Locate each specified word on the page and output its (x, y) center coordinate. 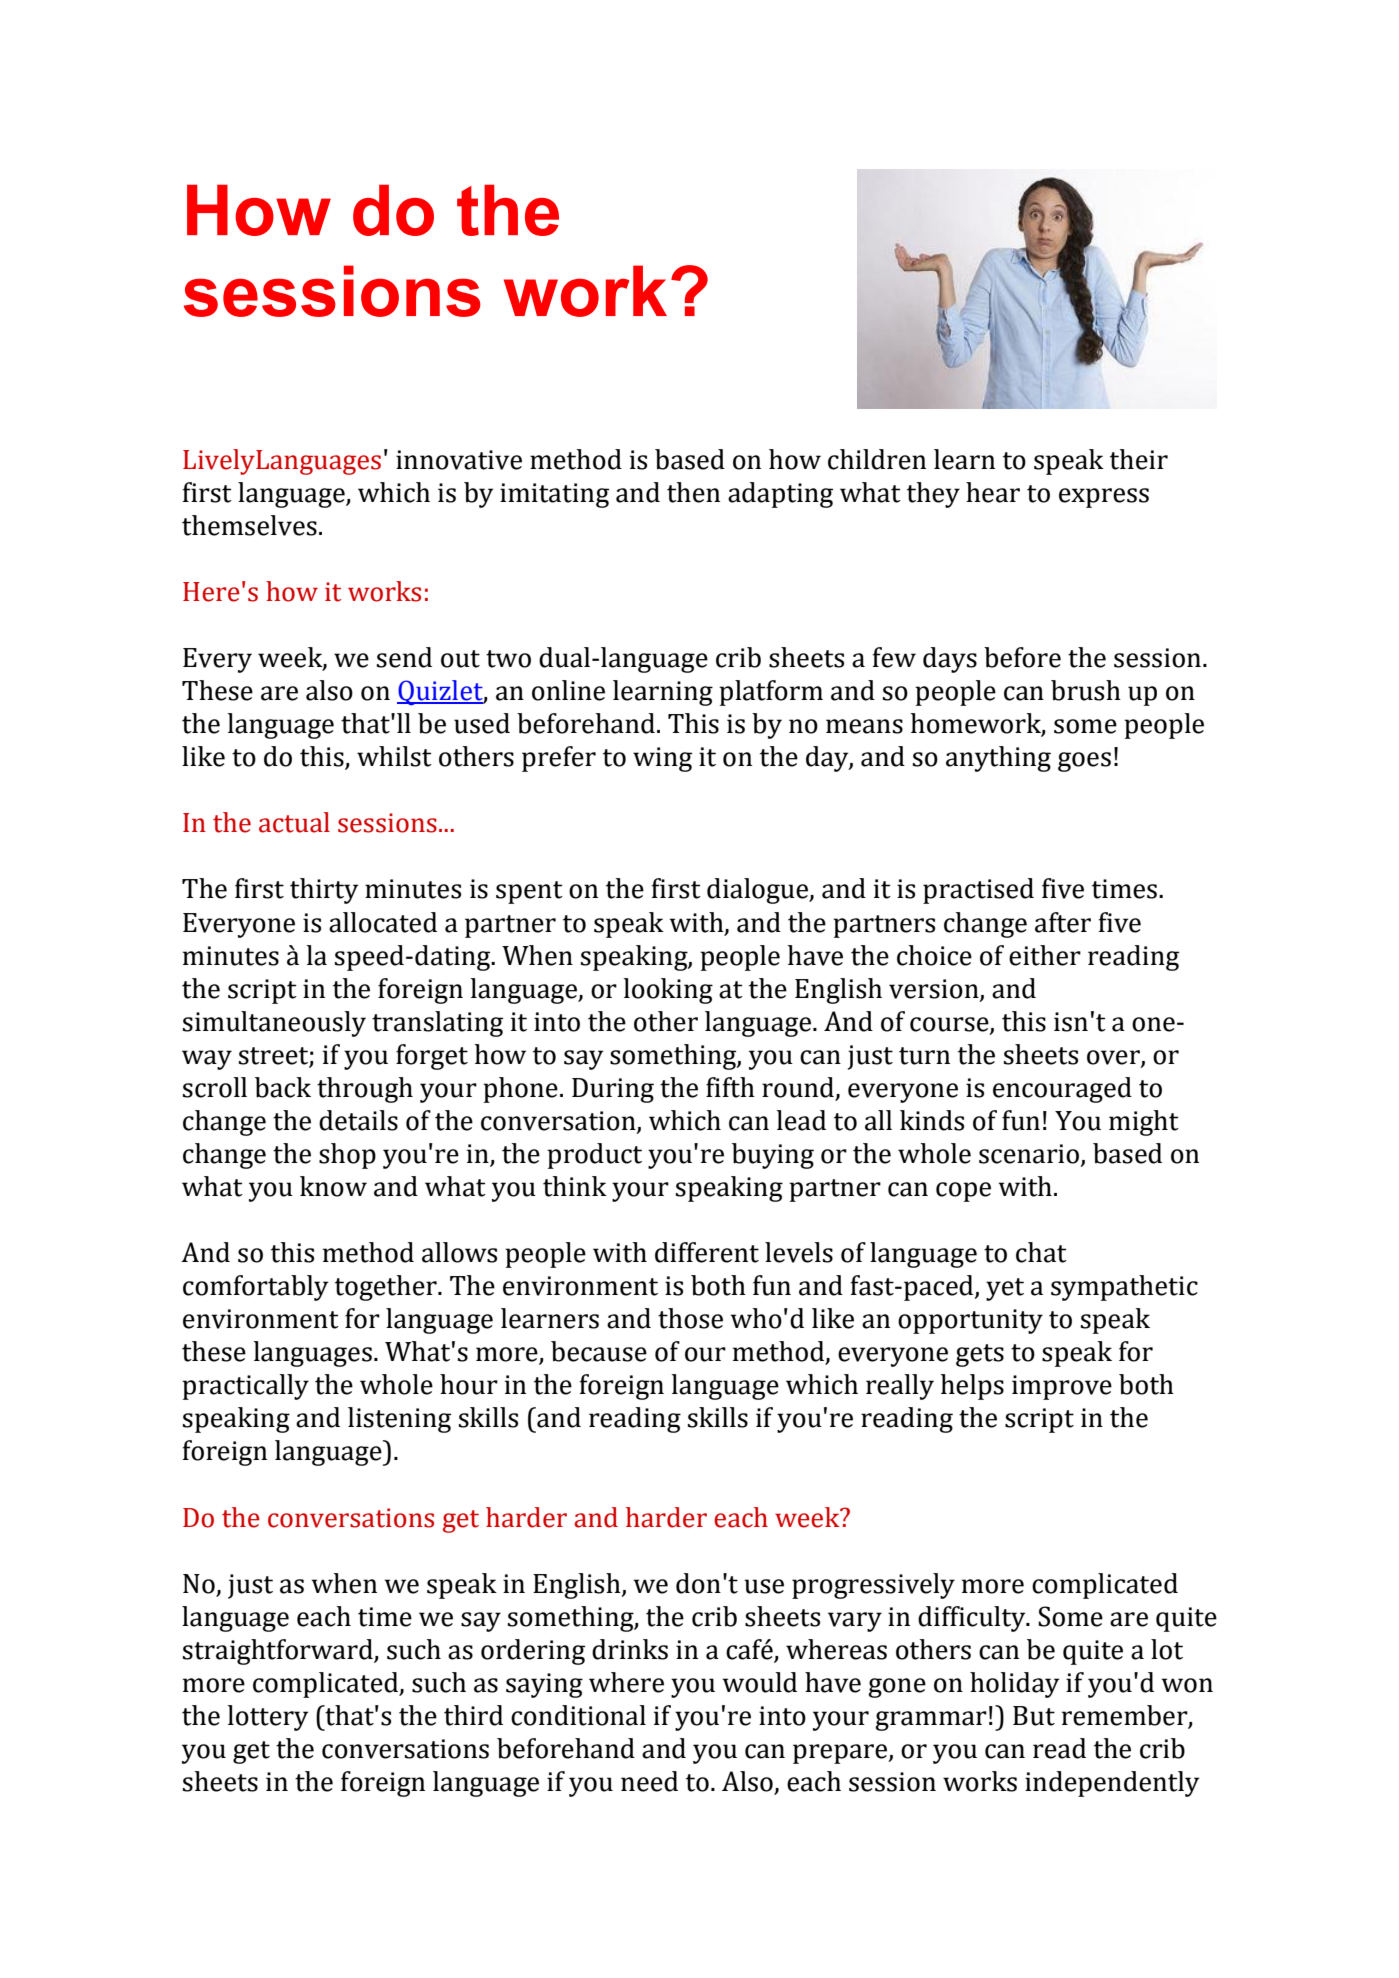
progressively (873, 1586)
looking (668, 991)
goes (1084, 762)
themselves (249, 525)
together (387, 1288)
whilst (394, 756)
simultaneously (274, 1024)
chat (1041, 1252)
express (1104, 498)
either (1045, 955)
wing (662, 759)
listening (399, 1420)
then (693, 492)
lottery (268, 1718)
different (707, 1252)
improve (1062, 1387)
